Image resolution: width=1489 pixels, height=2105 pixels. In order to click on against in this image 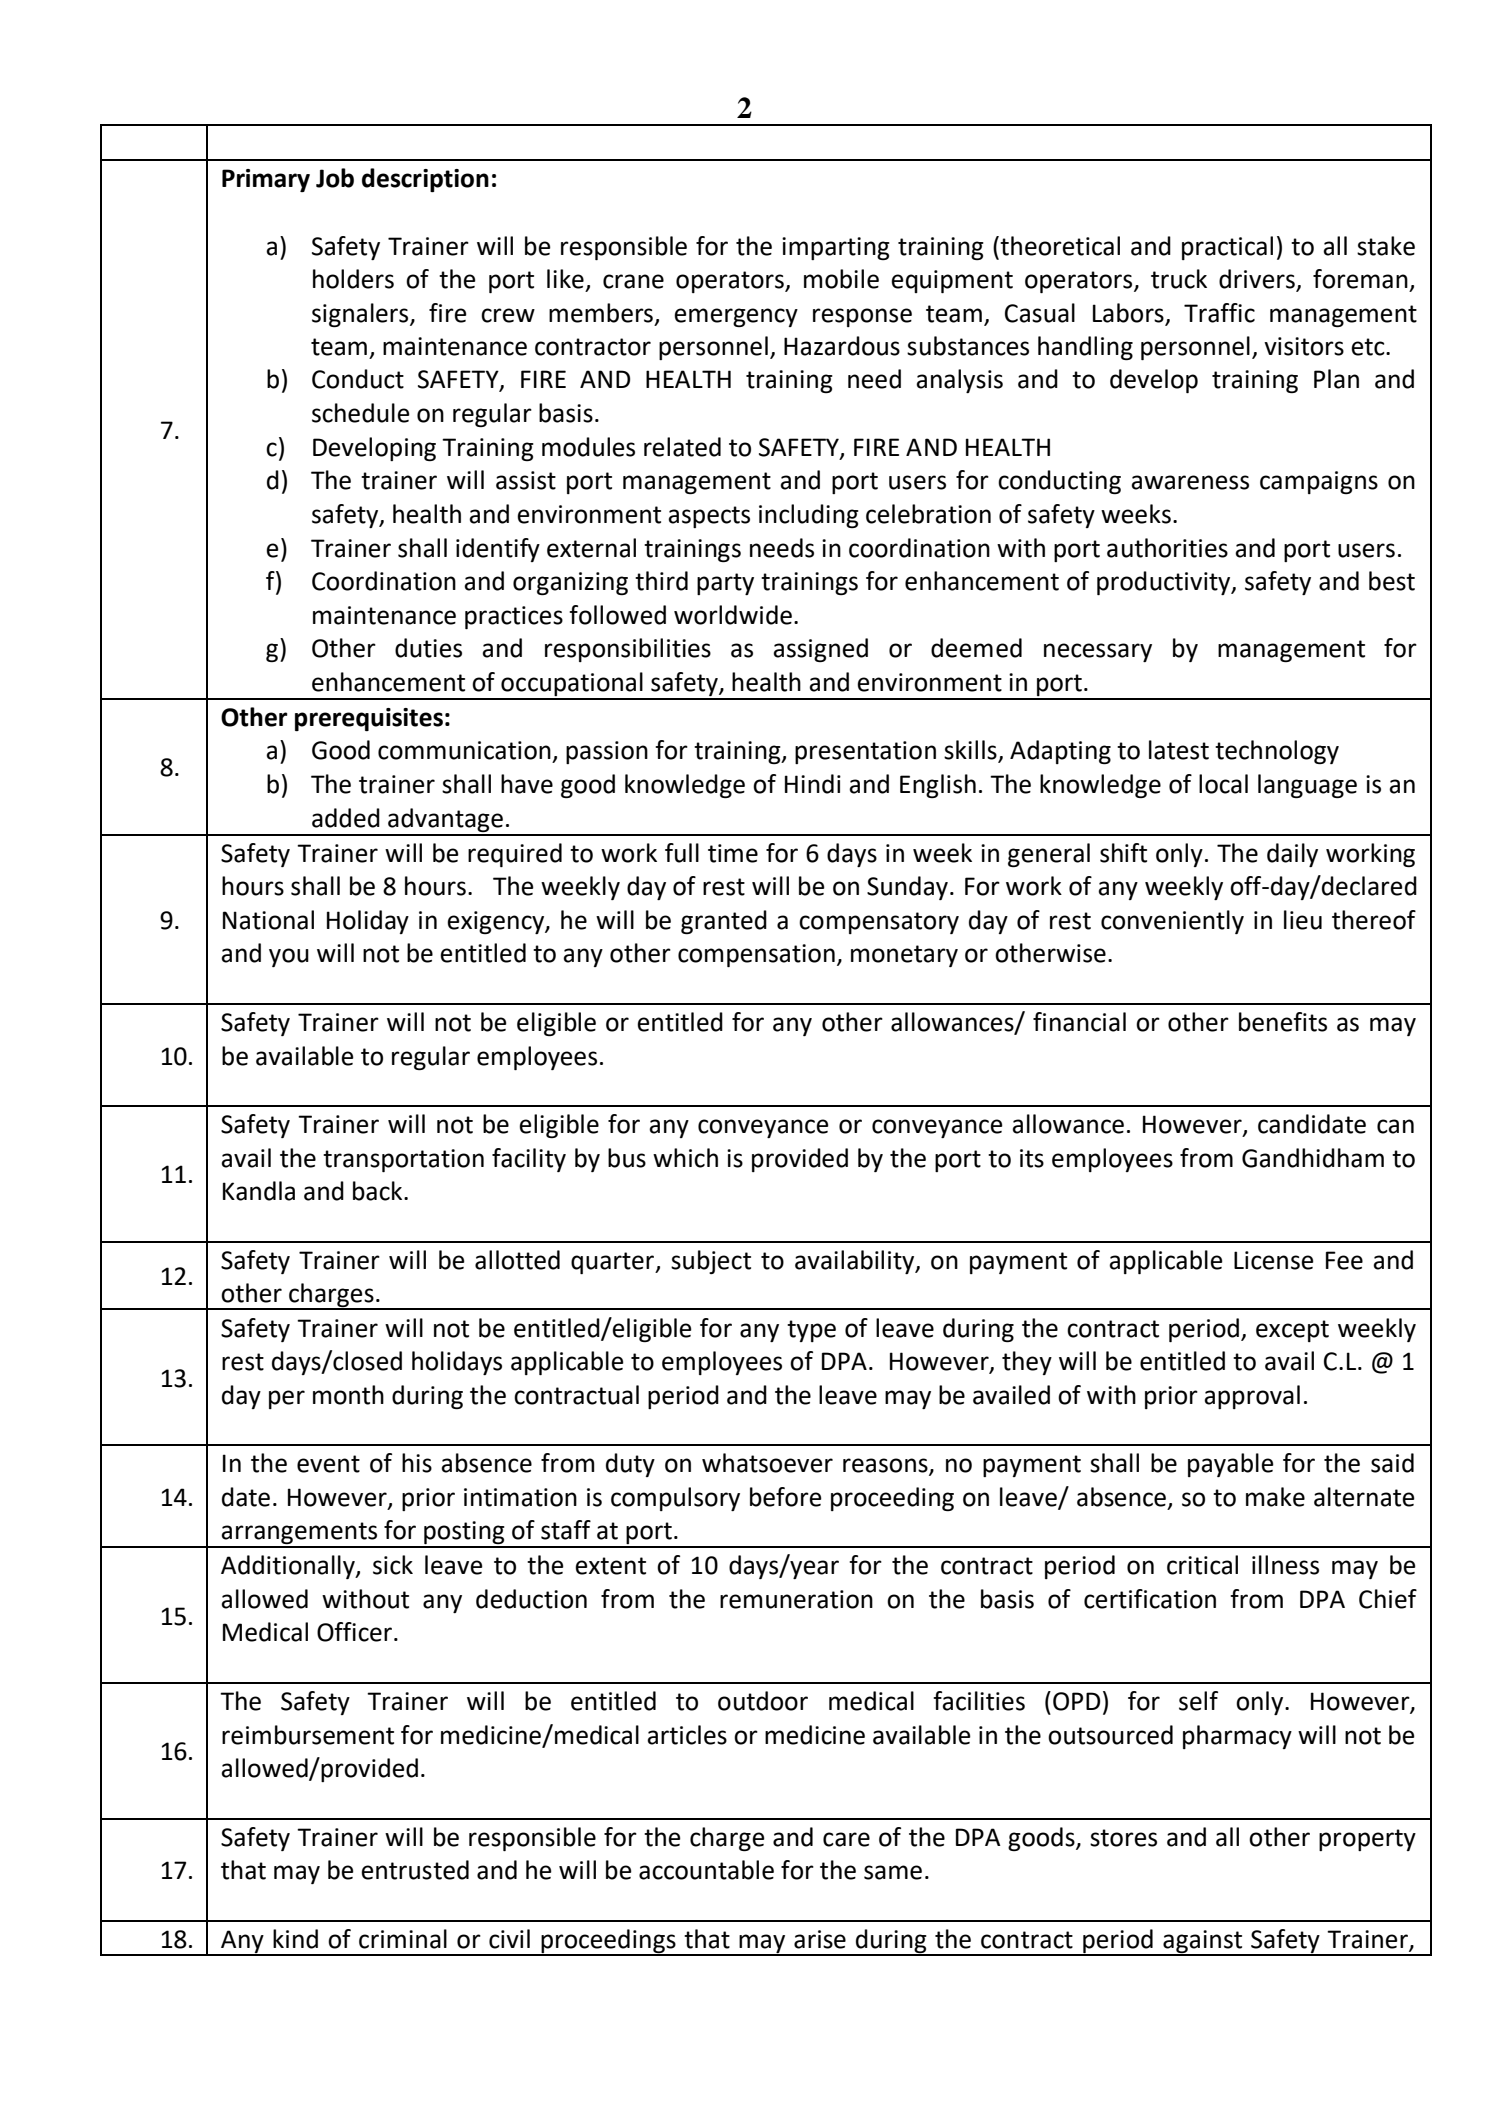, I will do `click(1203, 1942)`.
